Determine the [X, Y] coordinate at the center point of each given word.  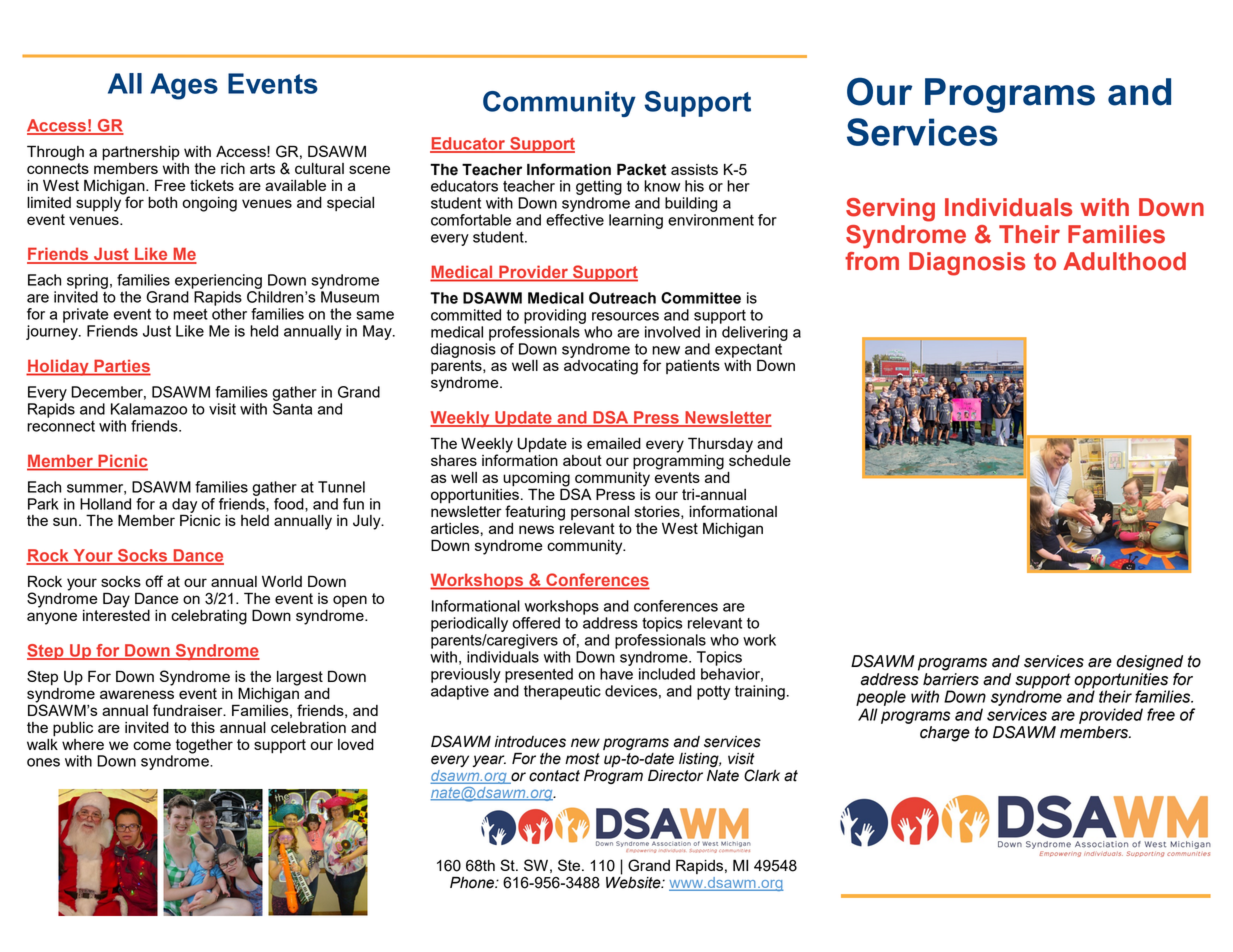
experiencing [218, 281]
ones [43, 762]
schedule [760, 459]
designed [1150, 663]
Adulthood [1124, 261]
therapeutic [562, 692]
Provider [533, 273]
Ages [184, 86]
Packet [641, 169]
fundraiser [189, 710]
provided [1111, 716]
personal [600, 513]
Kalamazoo [149, 409]
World [282, 581]
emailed [614, 443]
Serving [890, 210]
